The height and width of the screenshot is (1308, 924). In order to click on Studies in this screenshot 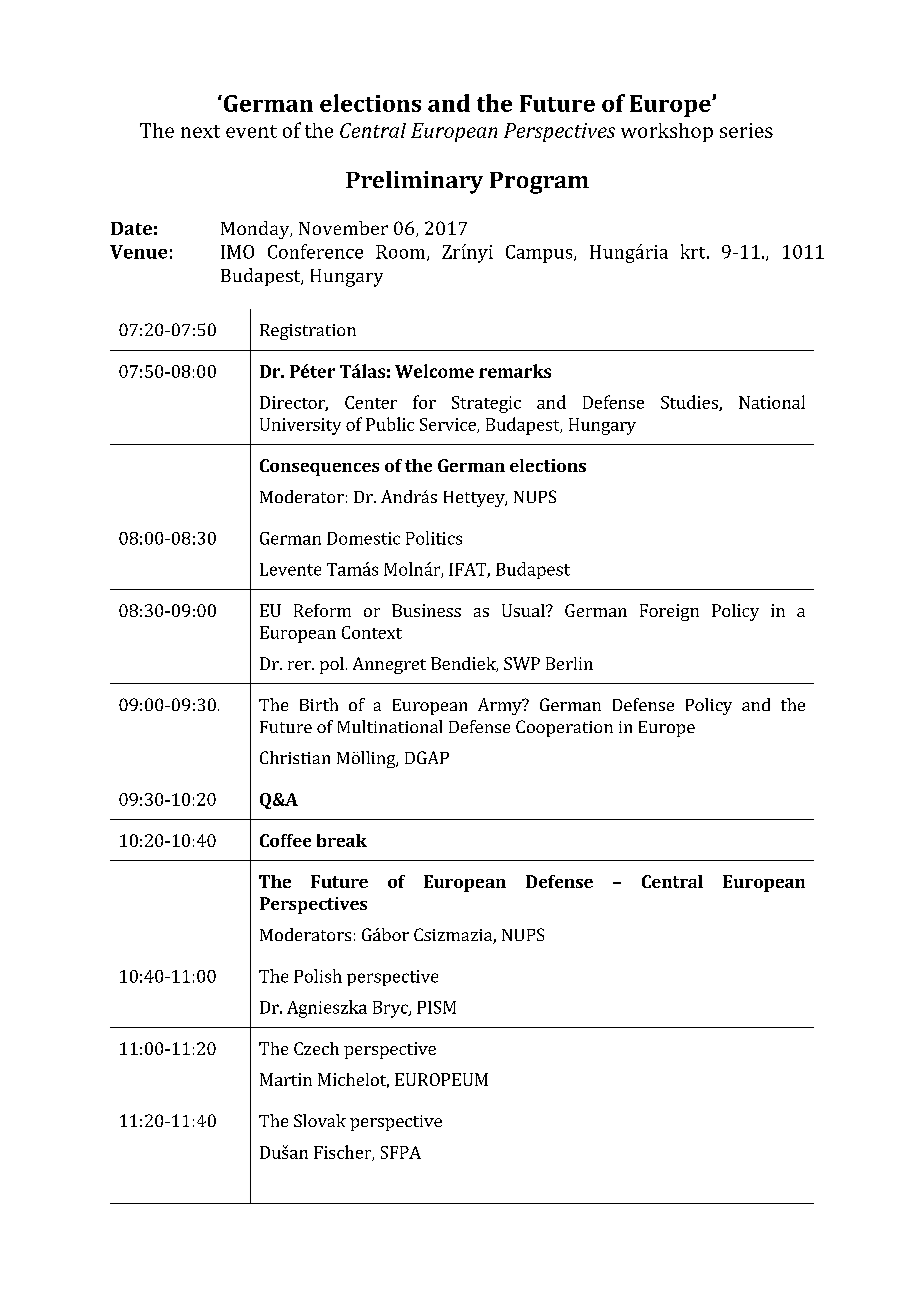, I will do `click(690, 403)`.
